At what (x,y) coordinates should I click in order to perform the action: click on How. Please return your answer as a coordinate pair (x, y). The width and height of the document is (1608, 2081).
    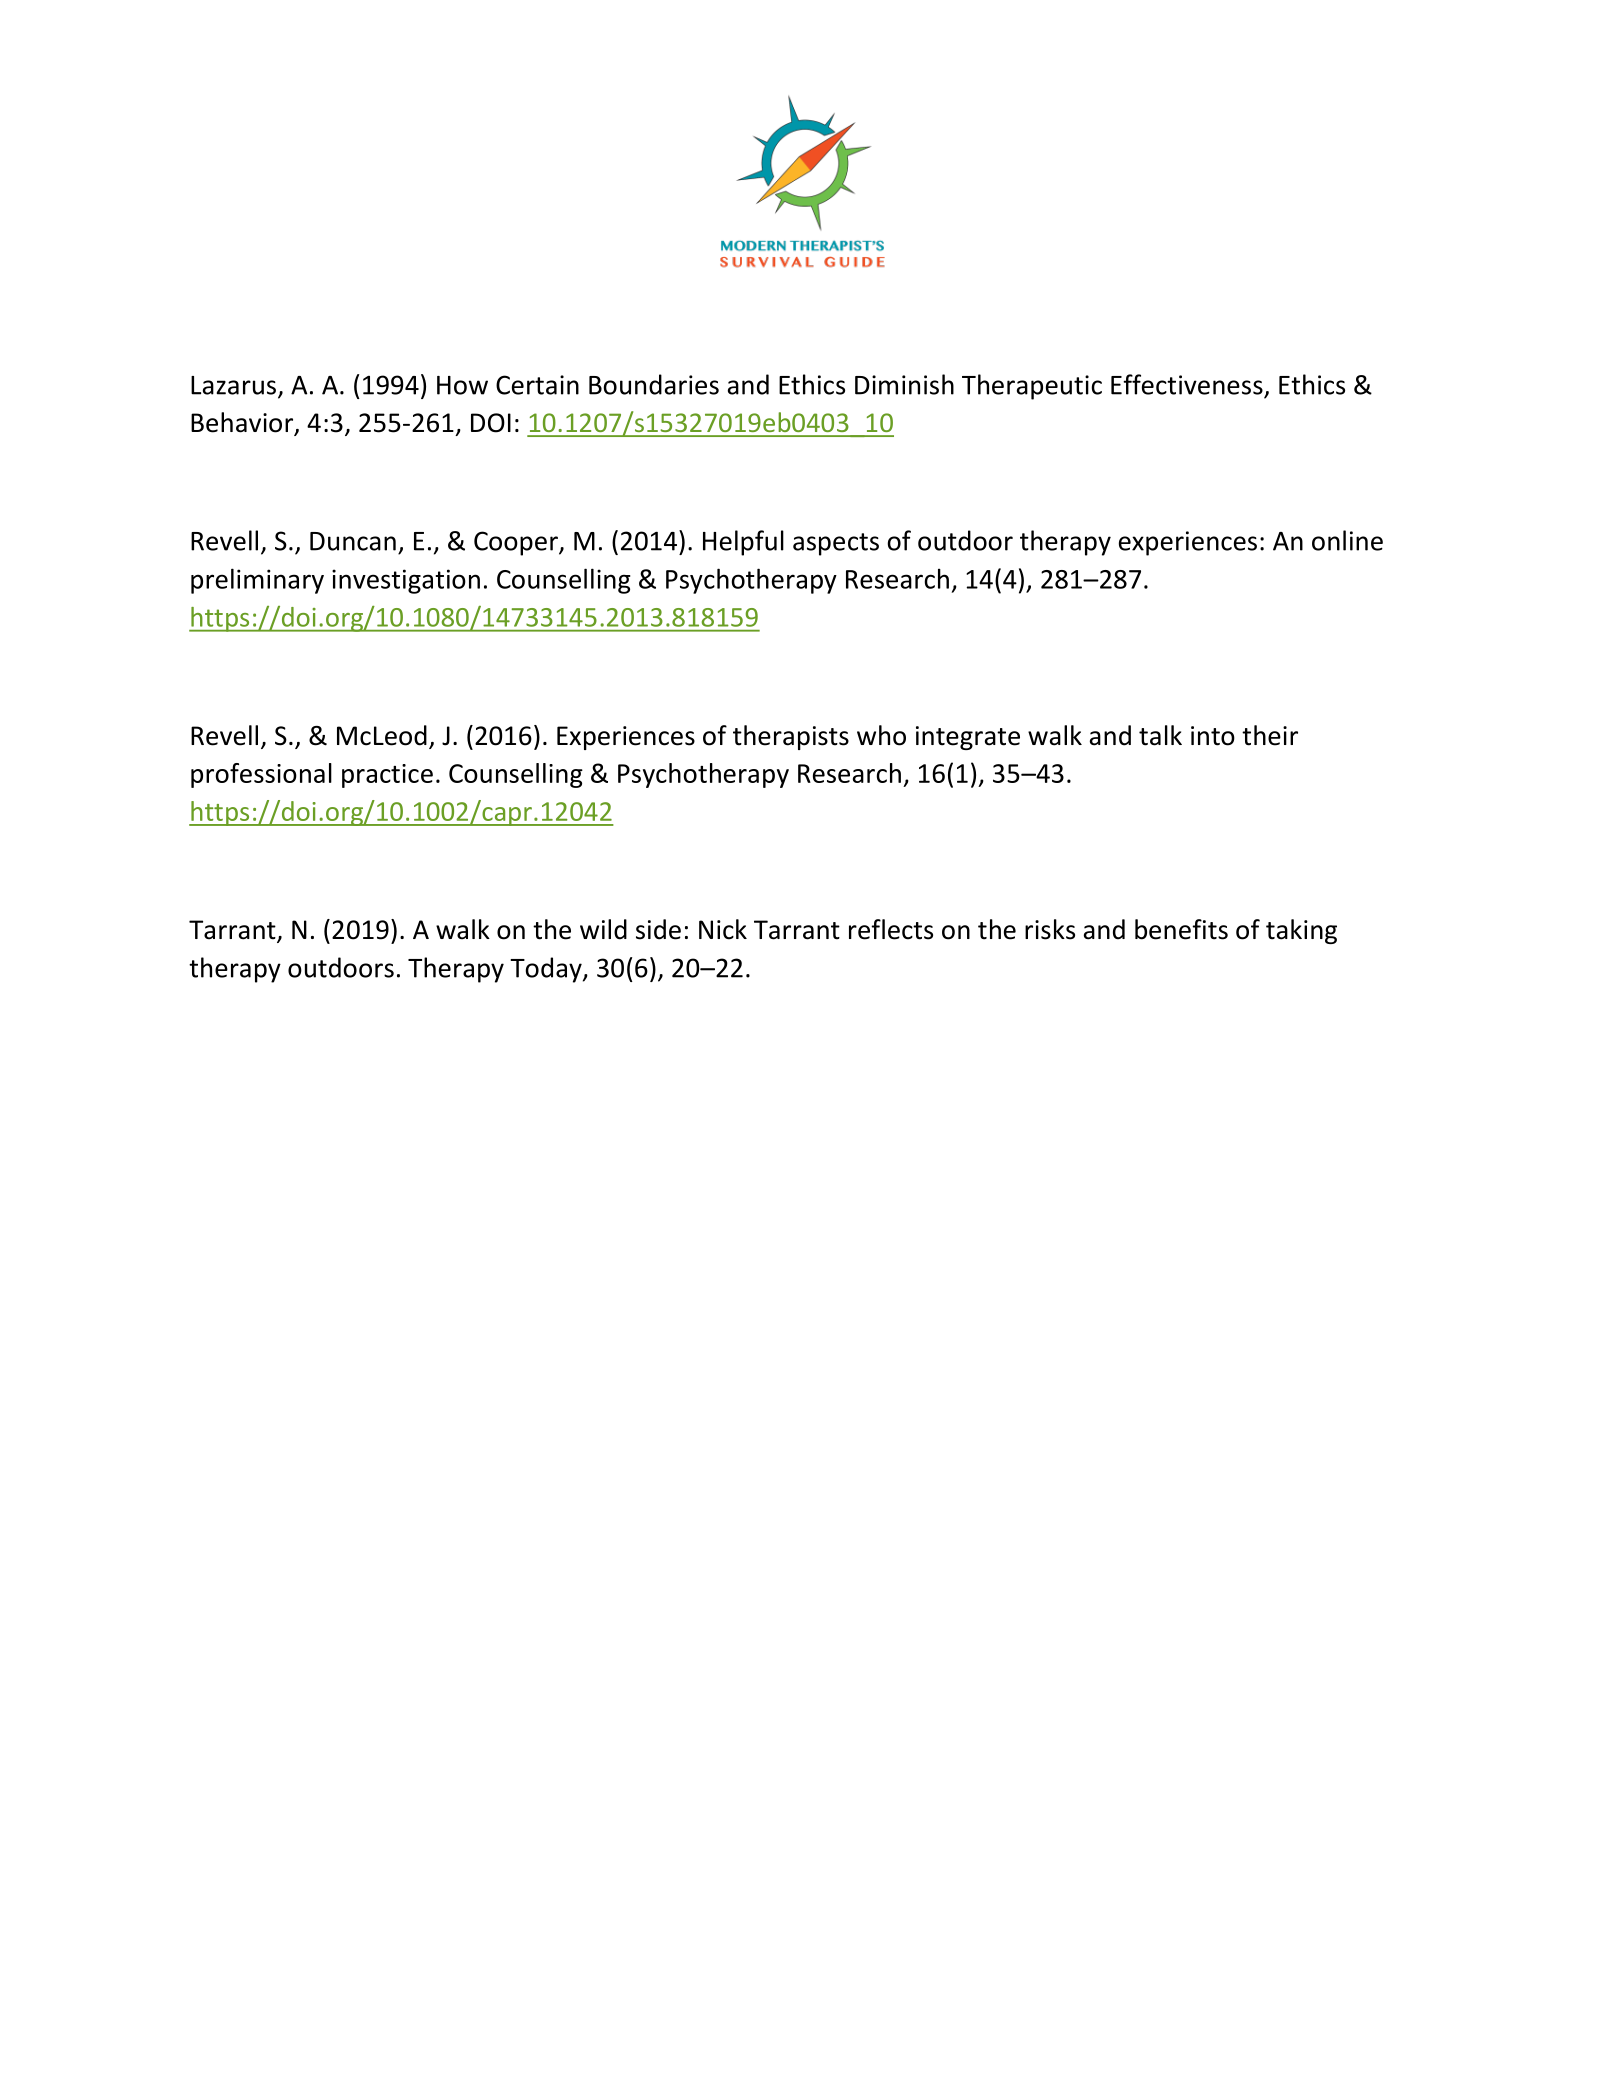
    Looking at the image, I should click on (462, 385).
